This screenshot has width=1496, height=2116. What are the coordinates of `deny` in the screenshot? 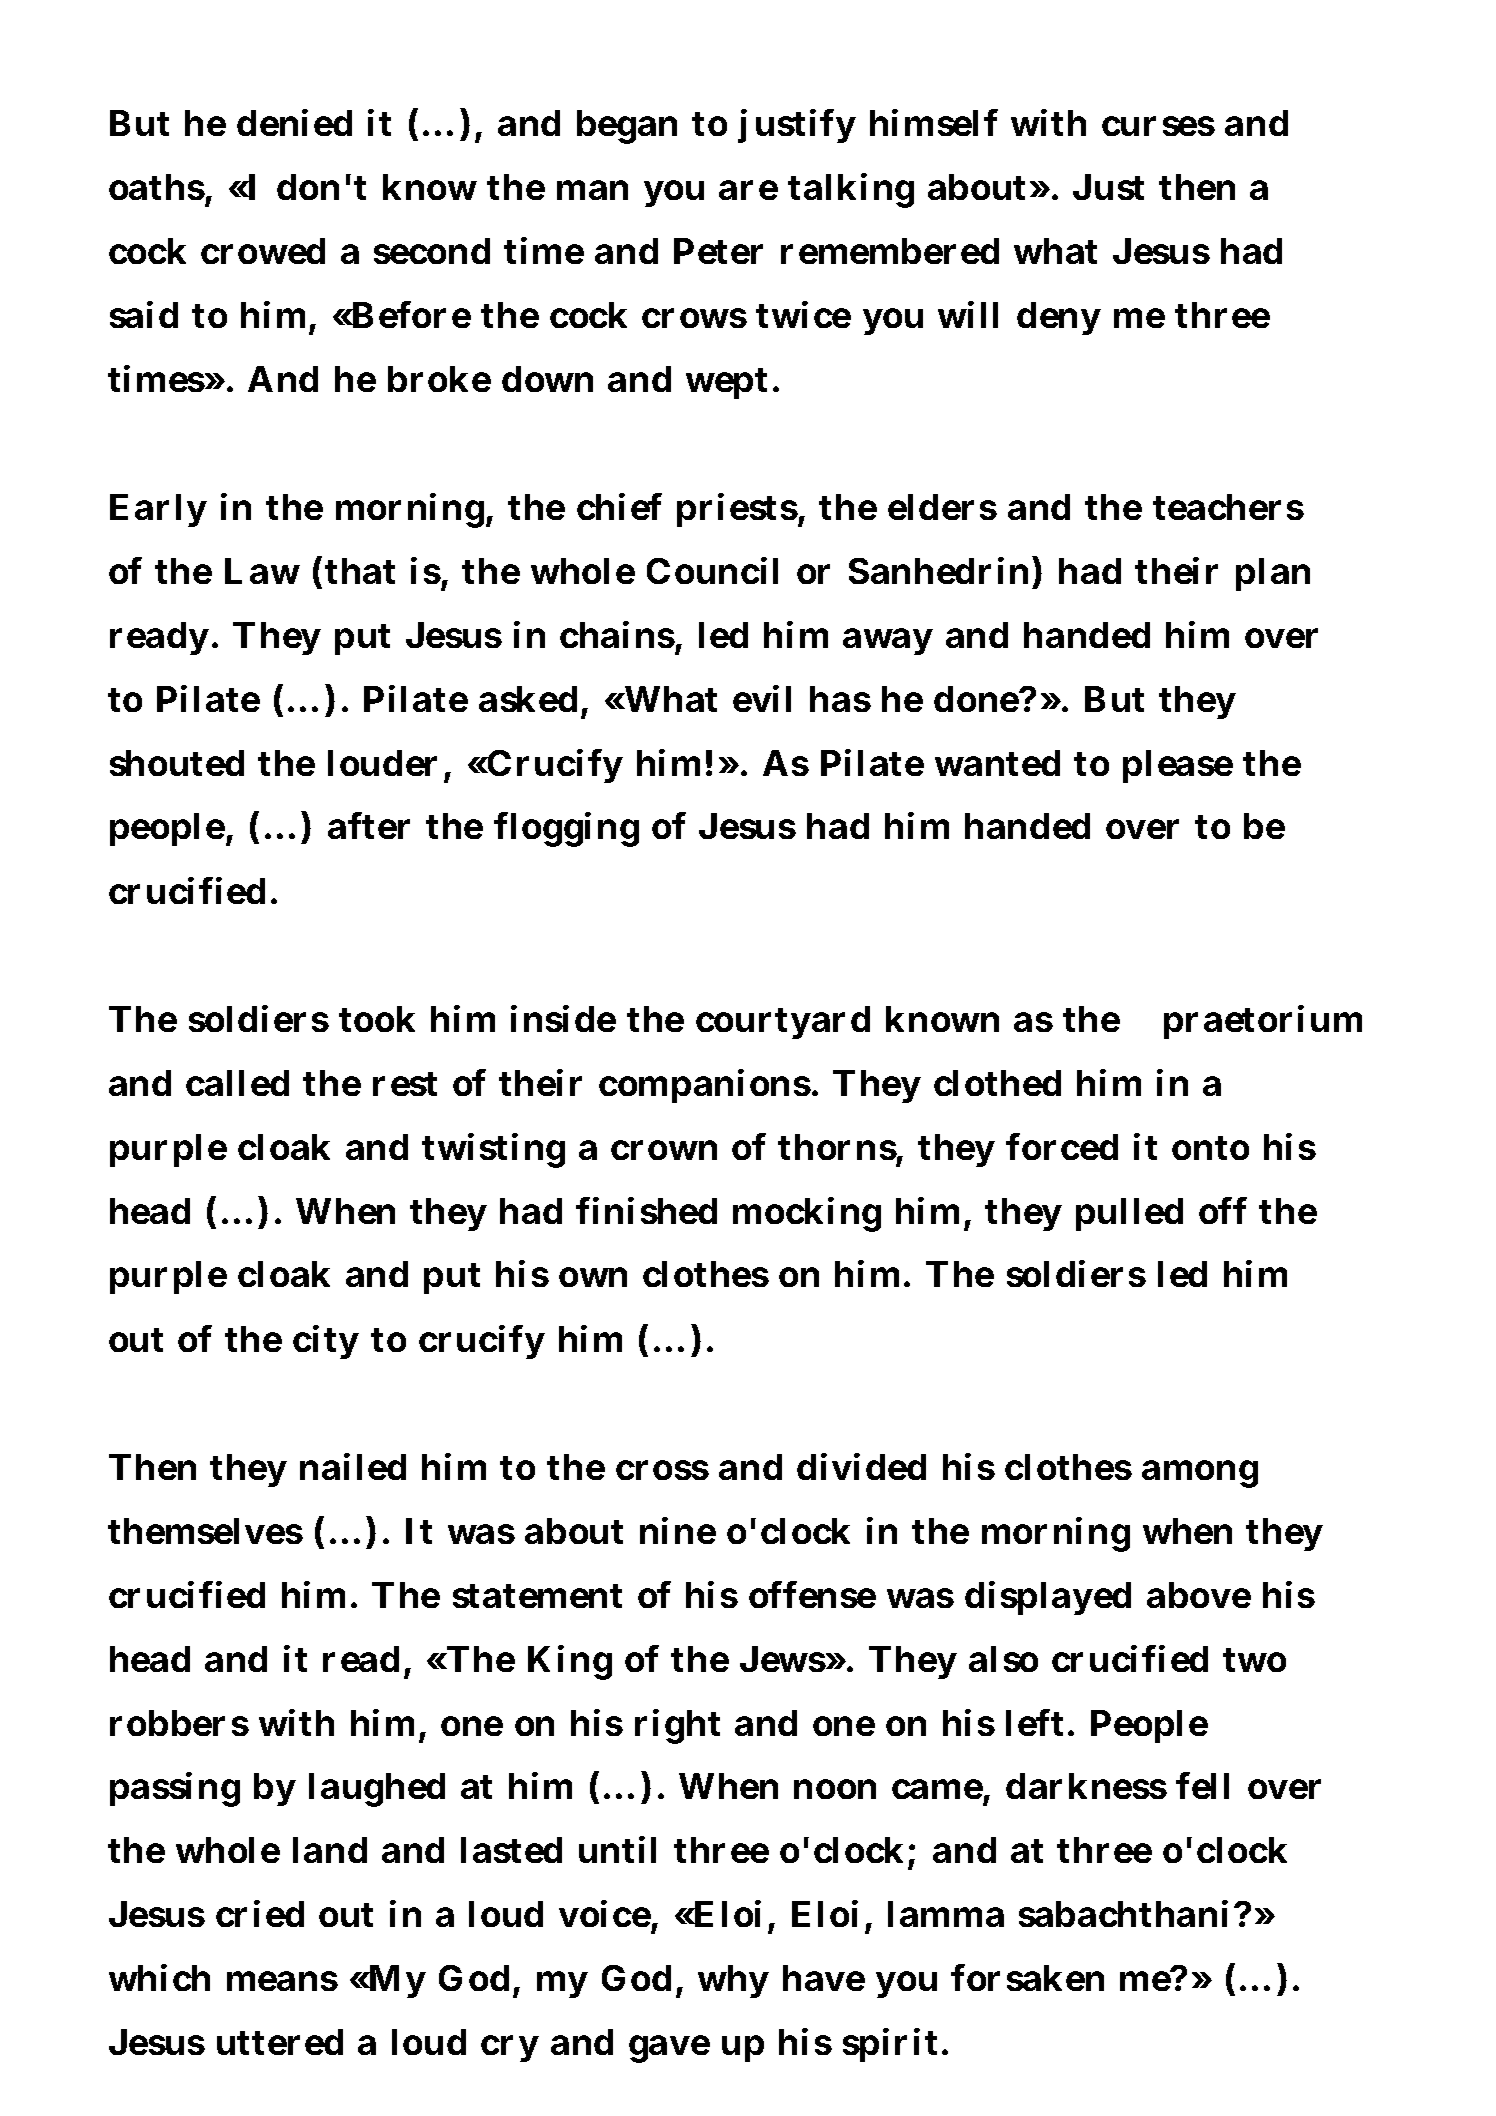 It's located at (1058, 318).
